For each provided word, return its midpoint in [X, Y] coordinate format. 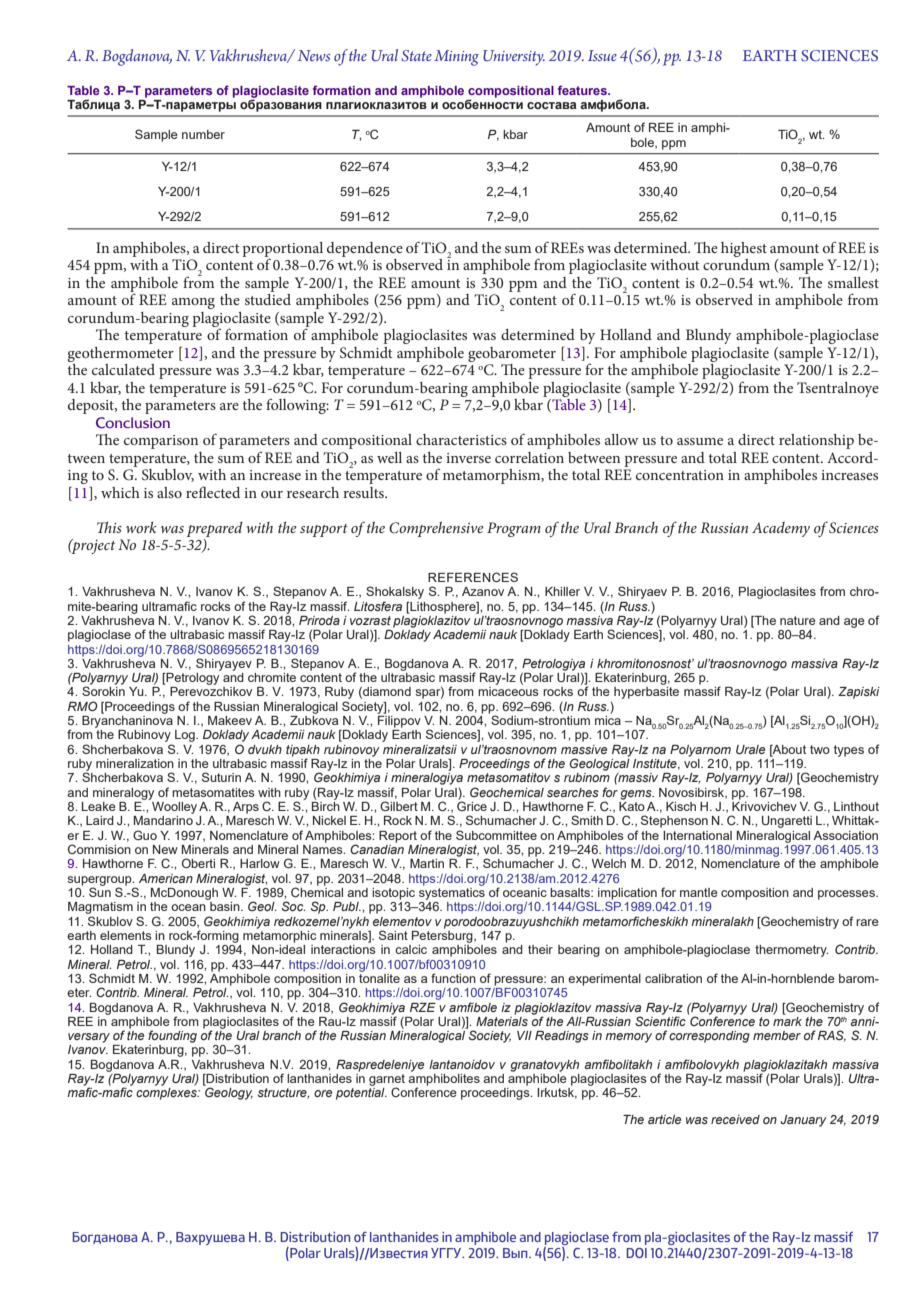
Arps [246, 808]
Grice [472, 805]
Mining [456, 58]
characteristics [461, 439]
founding [172, 1036]
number [203, 134]
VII [524, 1035]
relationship [816, 441]
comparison [161, 442]
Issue [602, 55]
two [820, 749]
